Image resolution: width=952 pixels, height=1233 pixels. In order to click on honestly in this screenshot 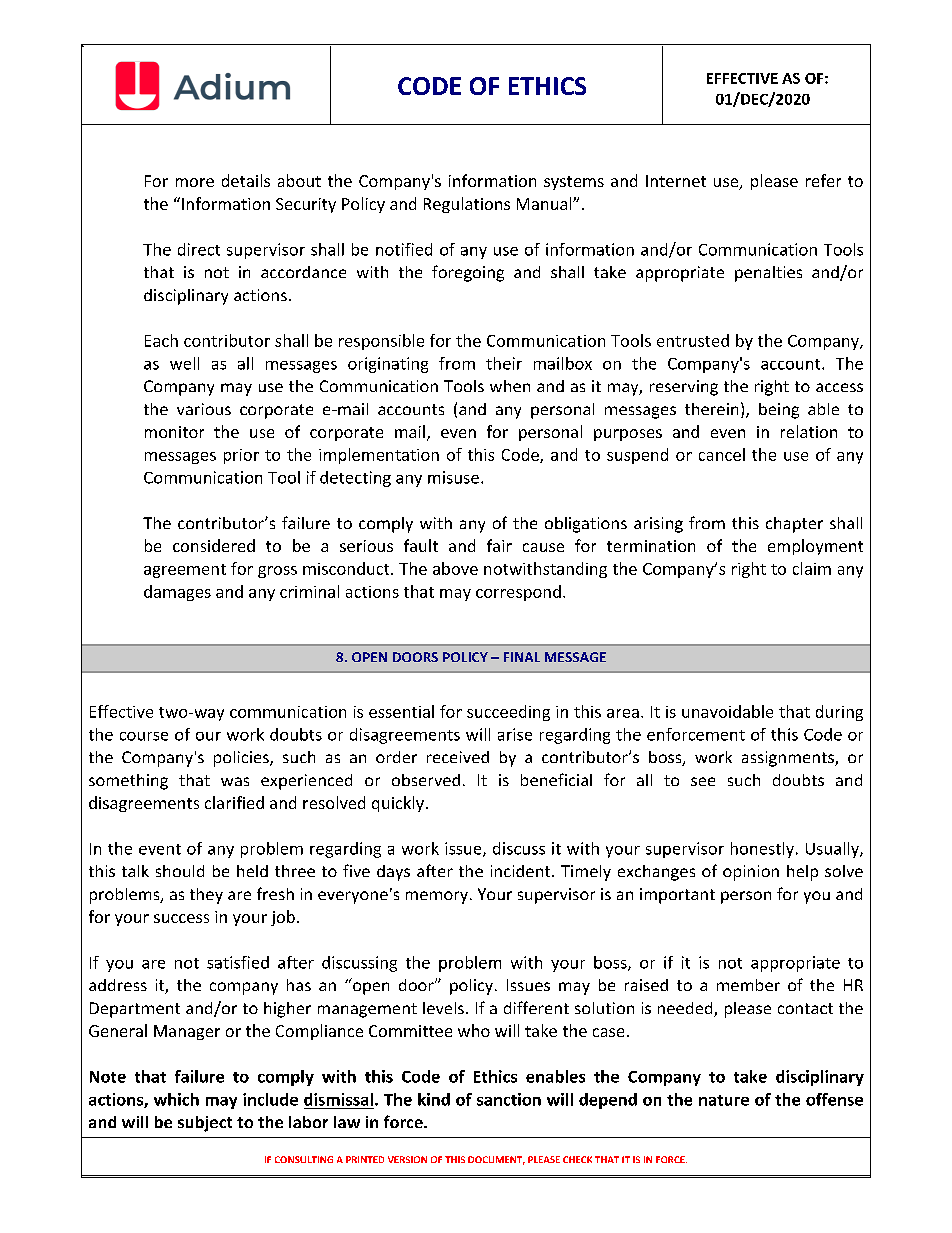, I will do `click(762, 850)`.
